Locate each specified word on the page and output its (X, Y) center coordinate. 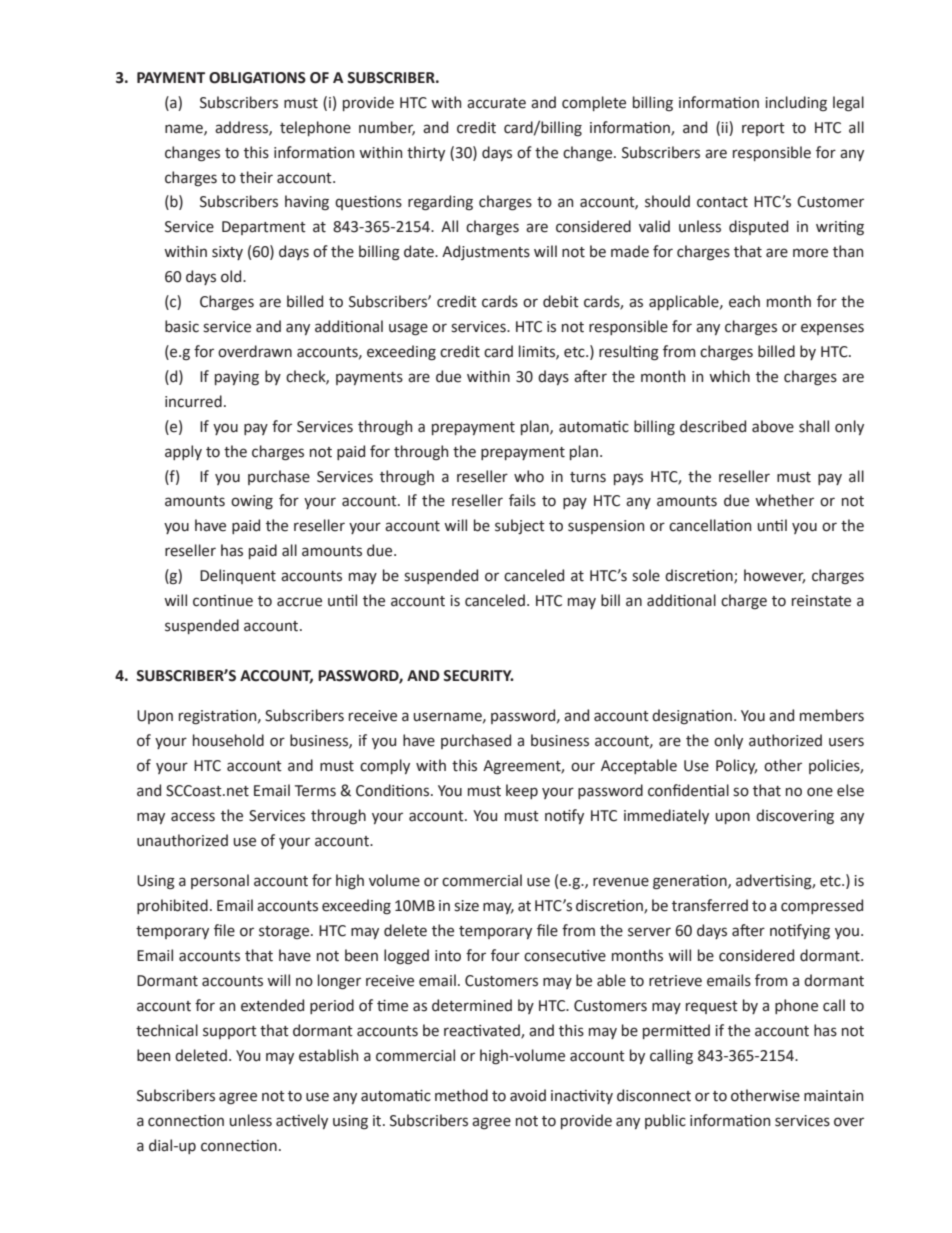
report (763, 129)
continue (223, 601)
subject (520, 526)
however (774, 576)
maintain (833, 1096)
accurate (496, 103)
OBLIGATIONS (257, 78)
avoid (528, 1095)
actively (302, 1121)
